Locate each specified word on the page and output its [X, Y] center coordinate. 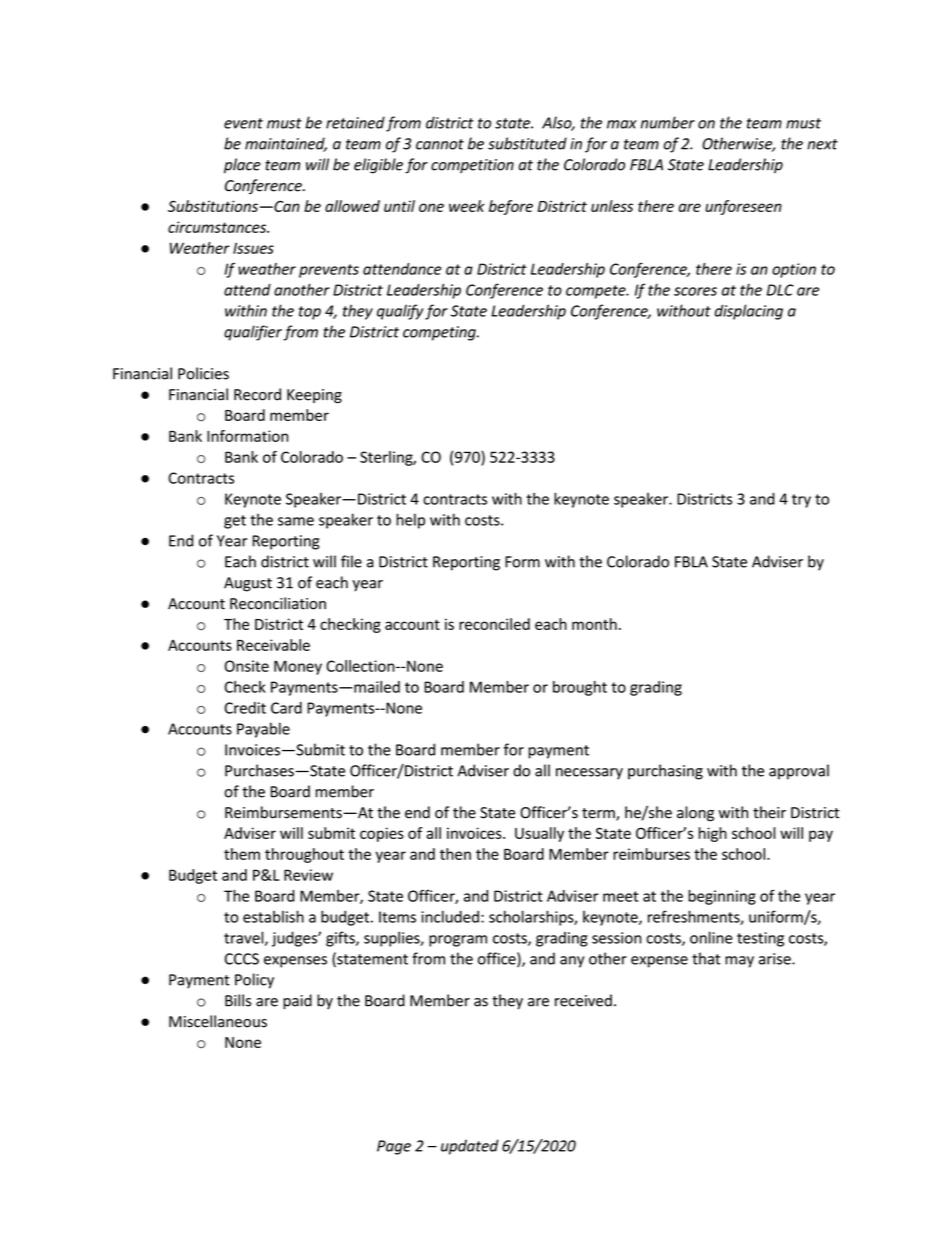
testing [760, 939]
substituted [527, 143]
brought [580, 688]
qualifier [253, 333]
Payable [263, 730]
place [242, 166]
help [410, 521]
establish [273, 916]
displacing [749, 312]
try [801, 501]
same [296, 521]
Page [394, 1147]
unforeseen [743, 207]
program [458, 941]
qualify [400, 312]
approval [799, 772]
